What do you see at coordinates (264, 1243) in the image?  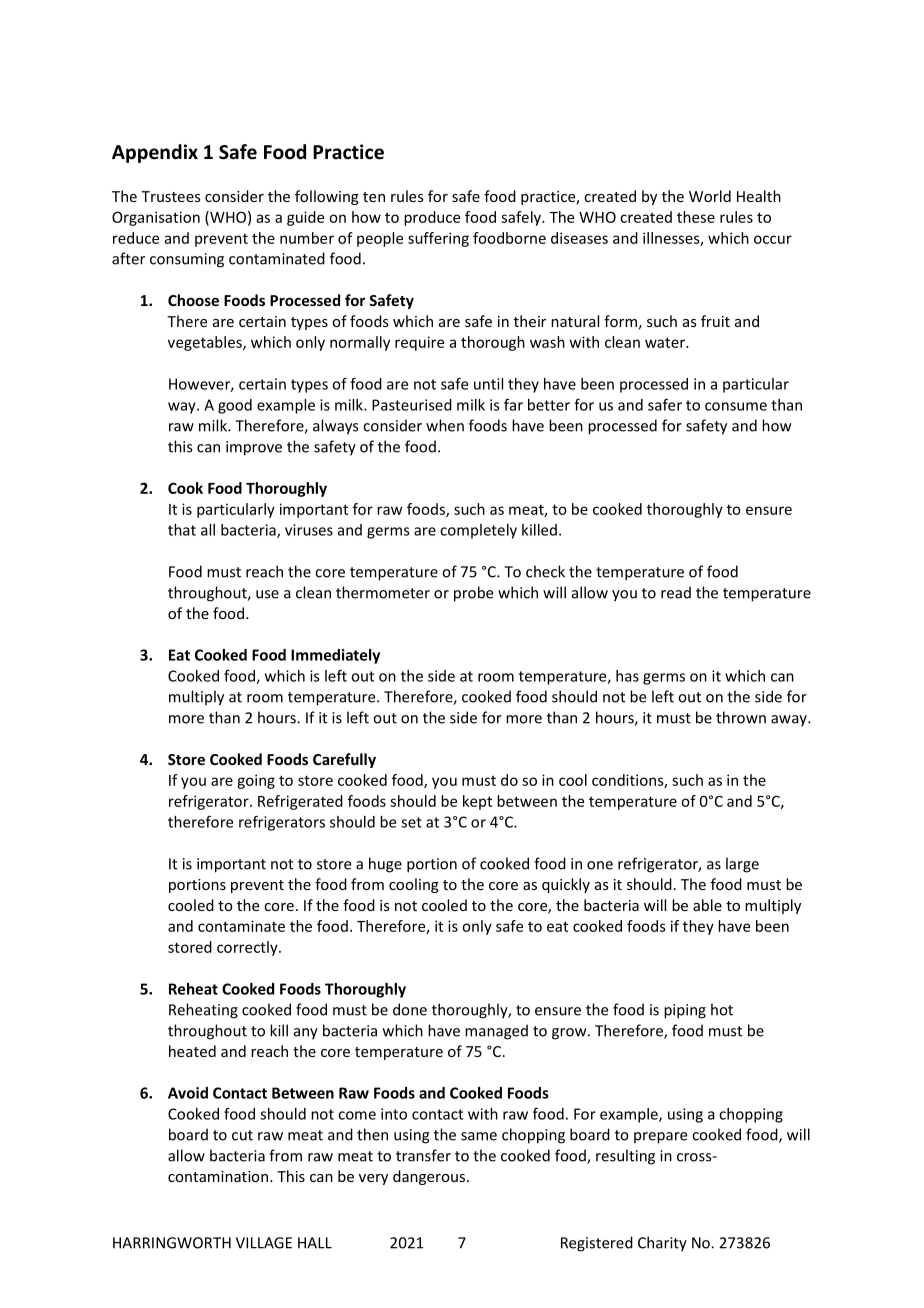 I see `VILLAGE` at bounding box center [264, 1243].
